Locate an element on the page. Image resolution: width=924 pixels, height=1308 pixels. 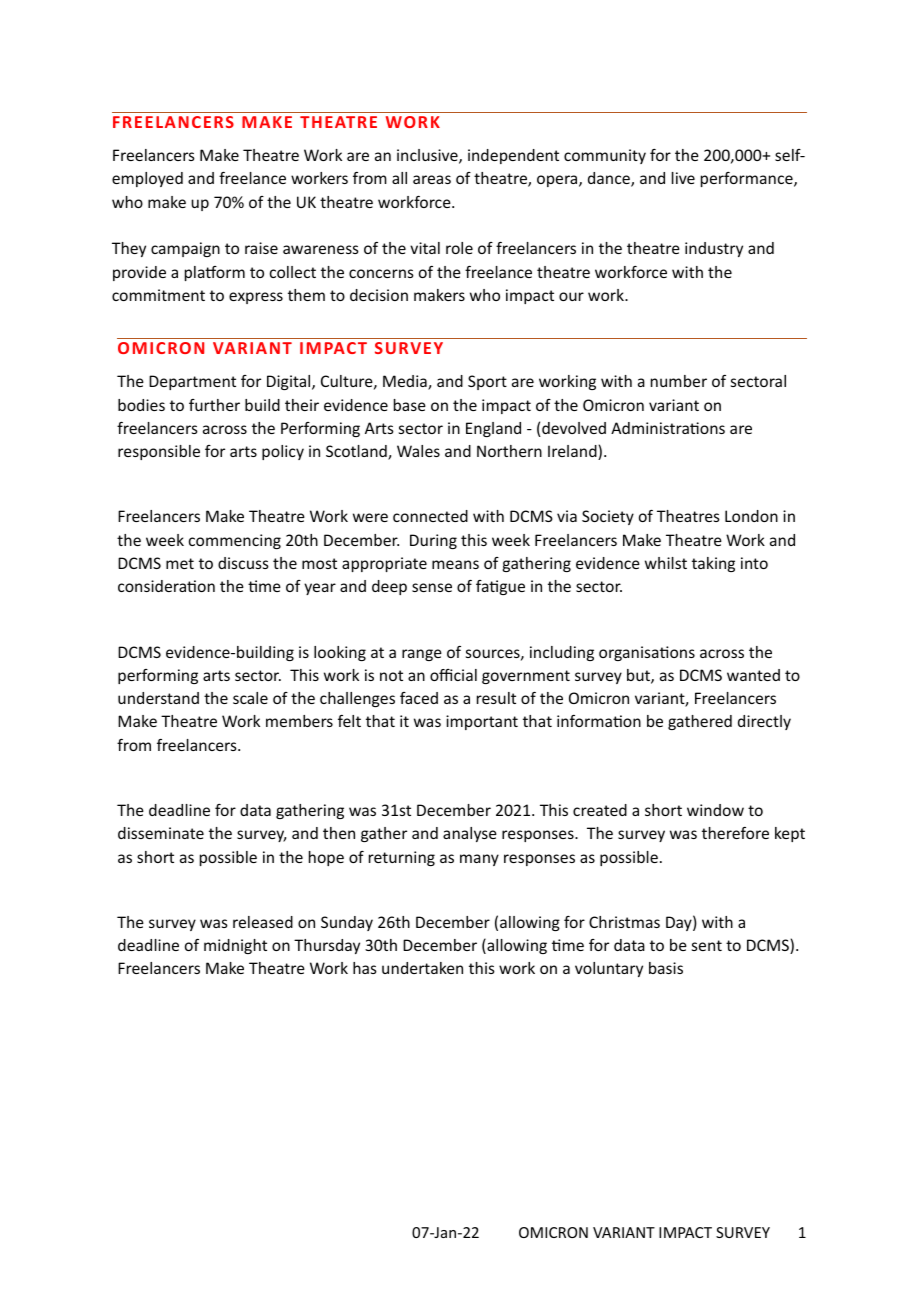
areas is located at coordinates (432, 179).
